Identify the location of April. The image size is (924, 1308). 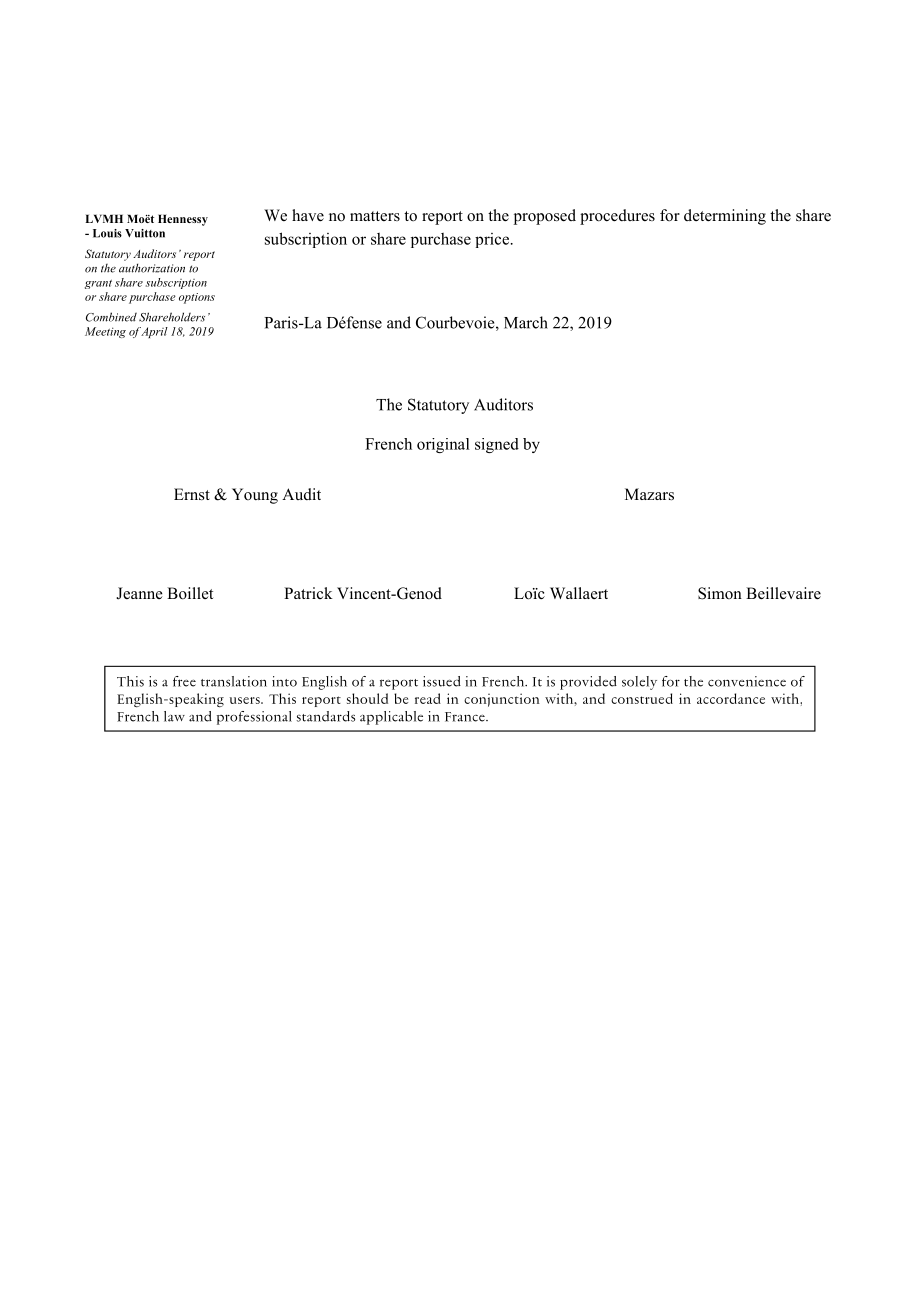
(154, 332).
